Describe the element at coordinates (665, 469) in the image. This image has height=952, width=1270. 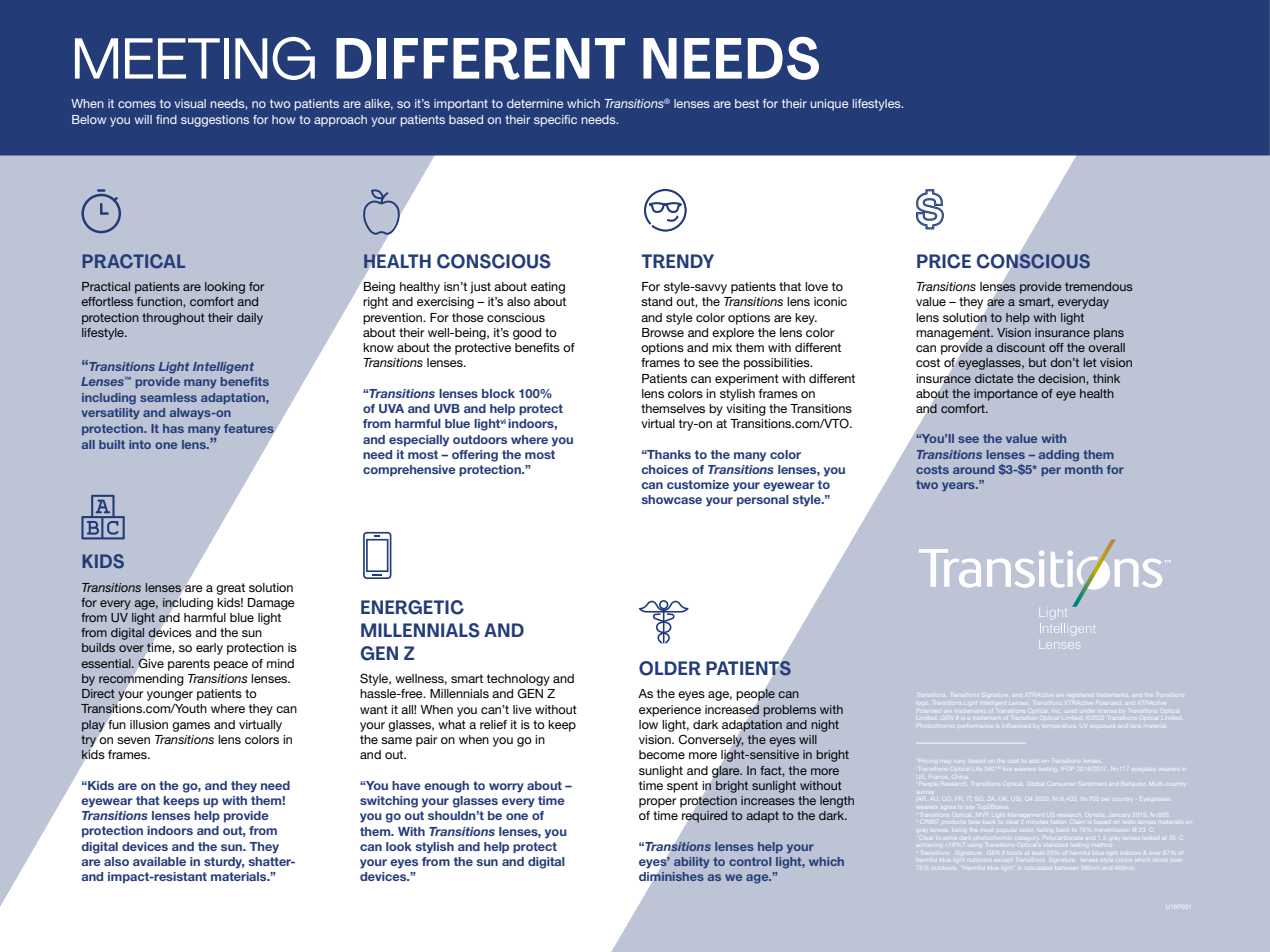
I see `choices` at that location.
